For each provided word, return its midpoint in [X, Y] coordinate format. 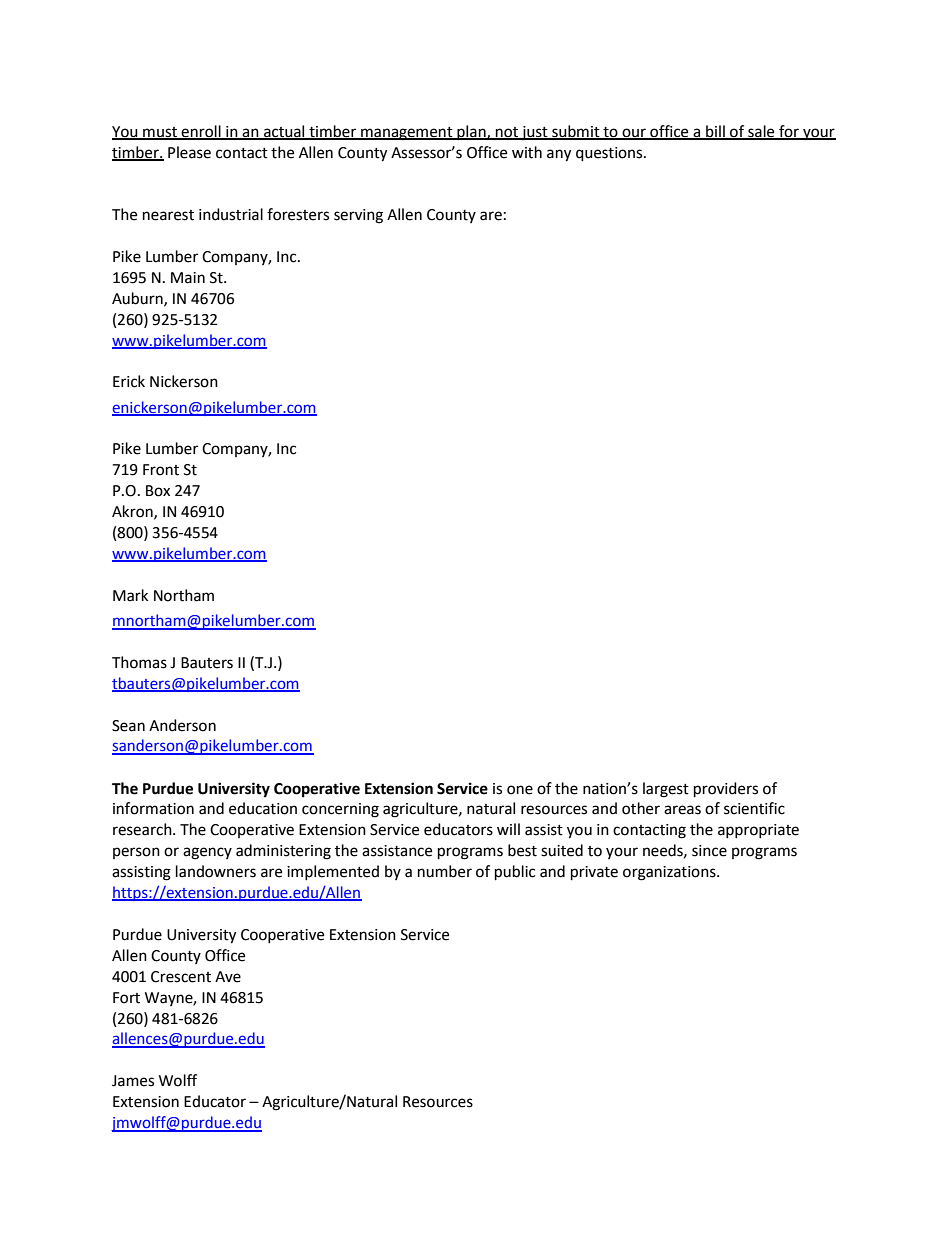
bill [715, 132]
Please [189, 152]
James [133, 1081]
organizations [670, 873]
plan [471, 132]
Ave [228, 977]
